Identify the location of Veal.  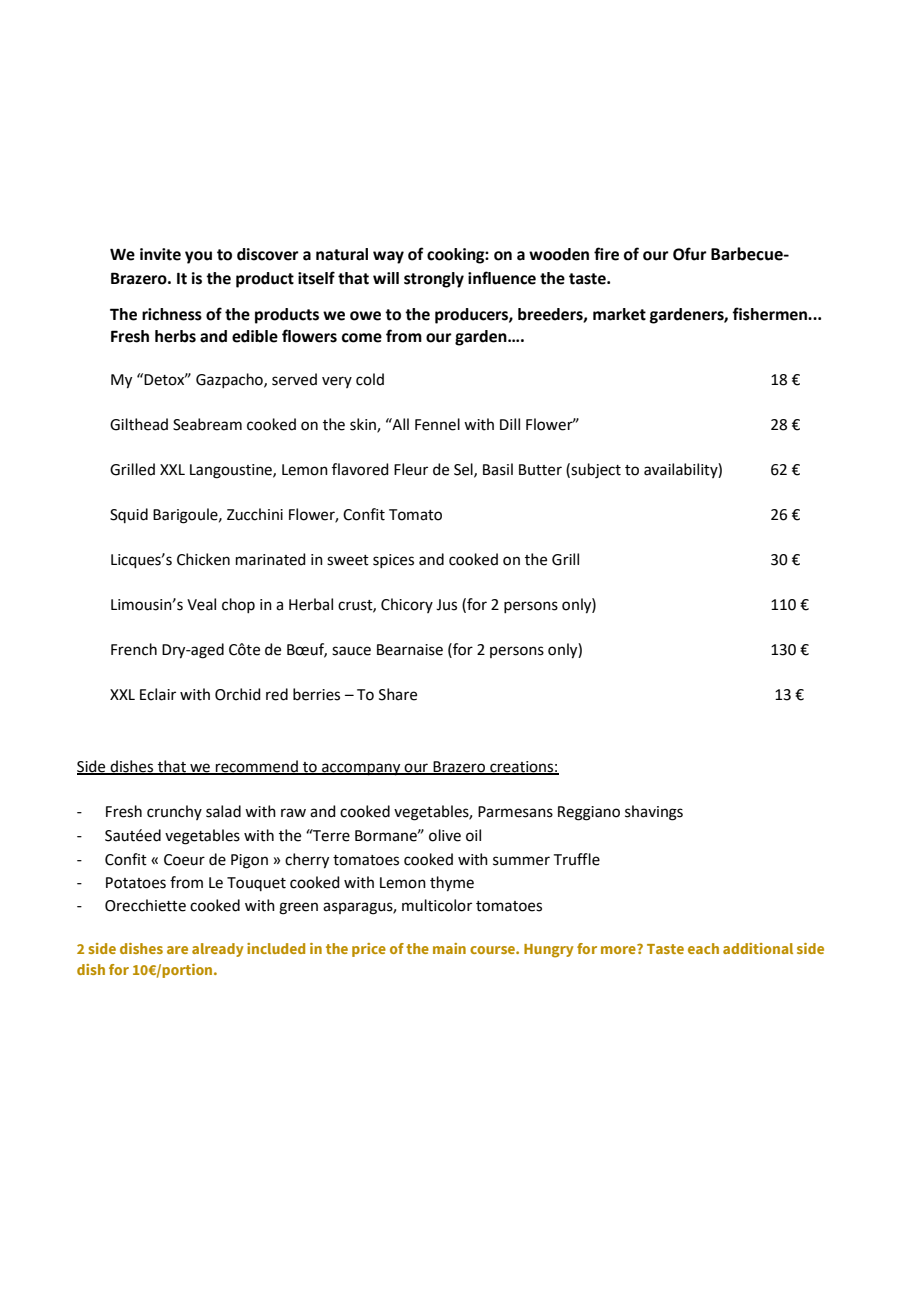
(201, 604).
